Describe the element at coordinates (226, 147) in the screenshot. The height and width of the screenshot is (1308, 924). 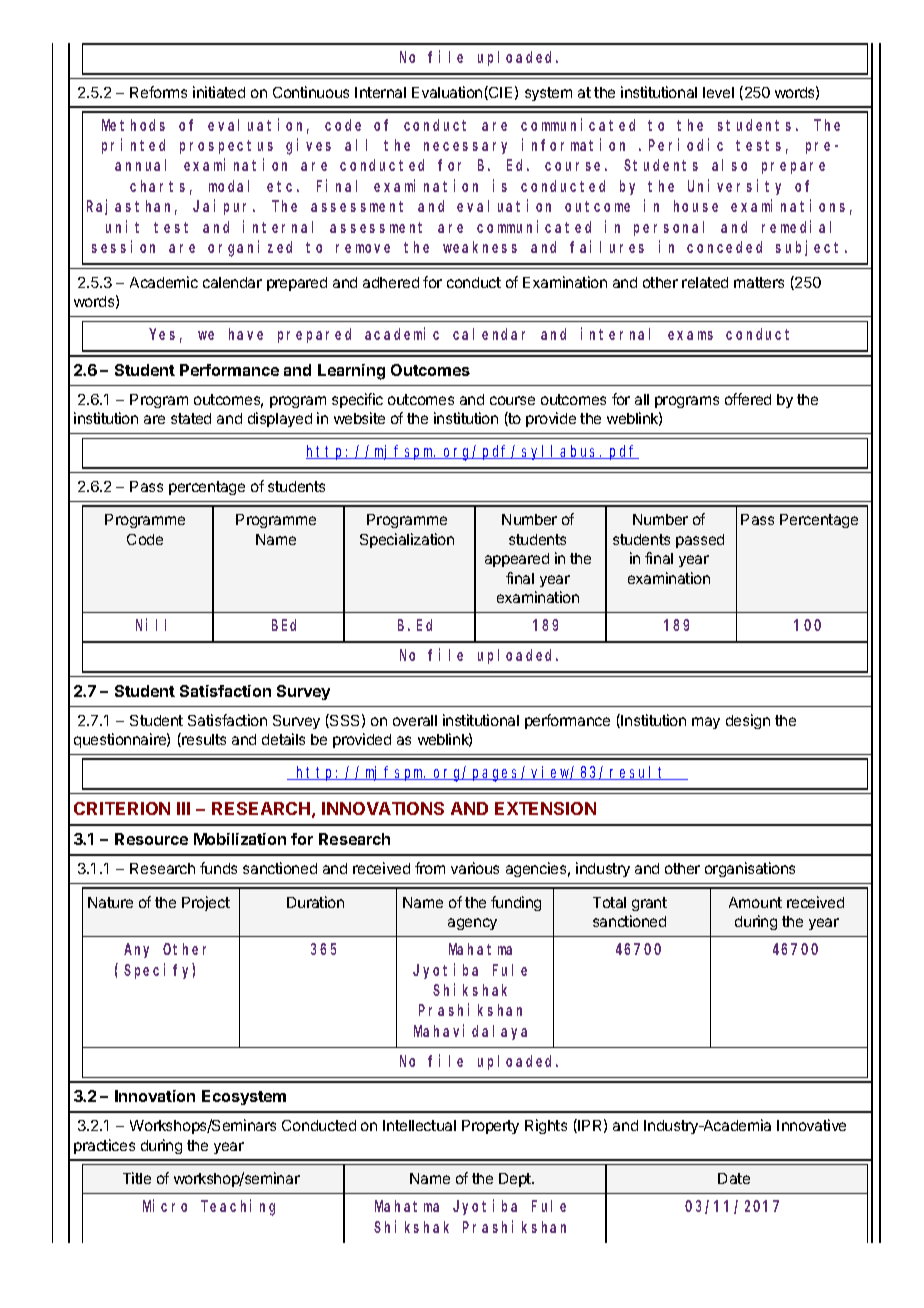
I see `prospectus` at that location.
